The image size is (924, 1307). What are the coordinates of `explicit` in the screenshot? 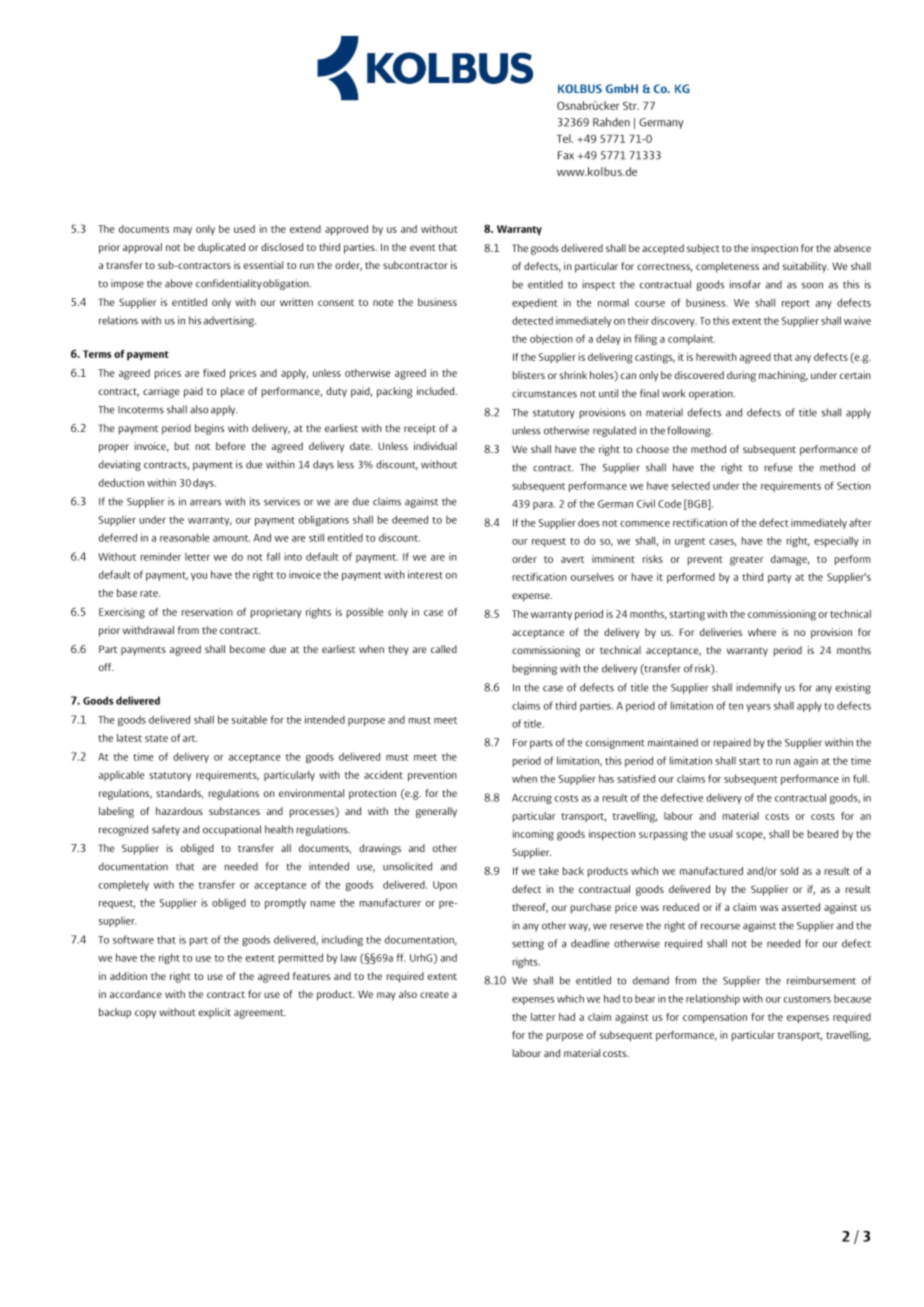 It's located at (215, 1013).
